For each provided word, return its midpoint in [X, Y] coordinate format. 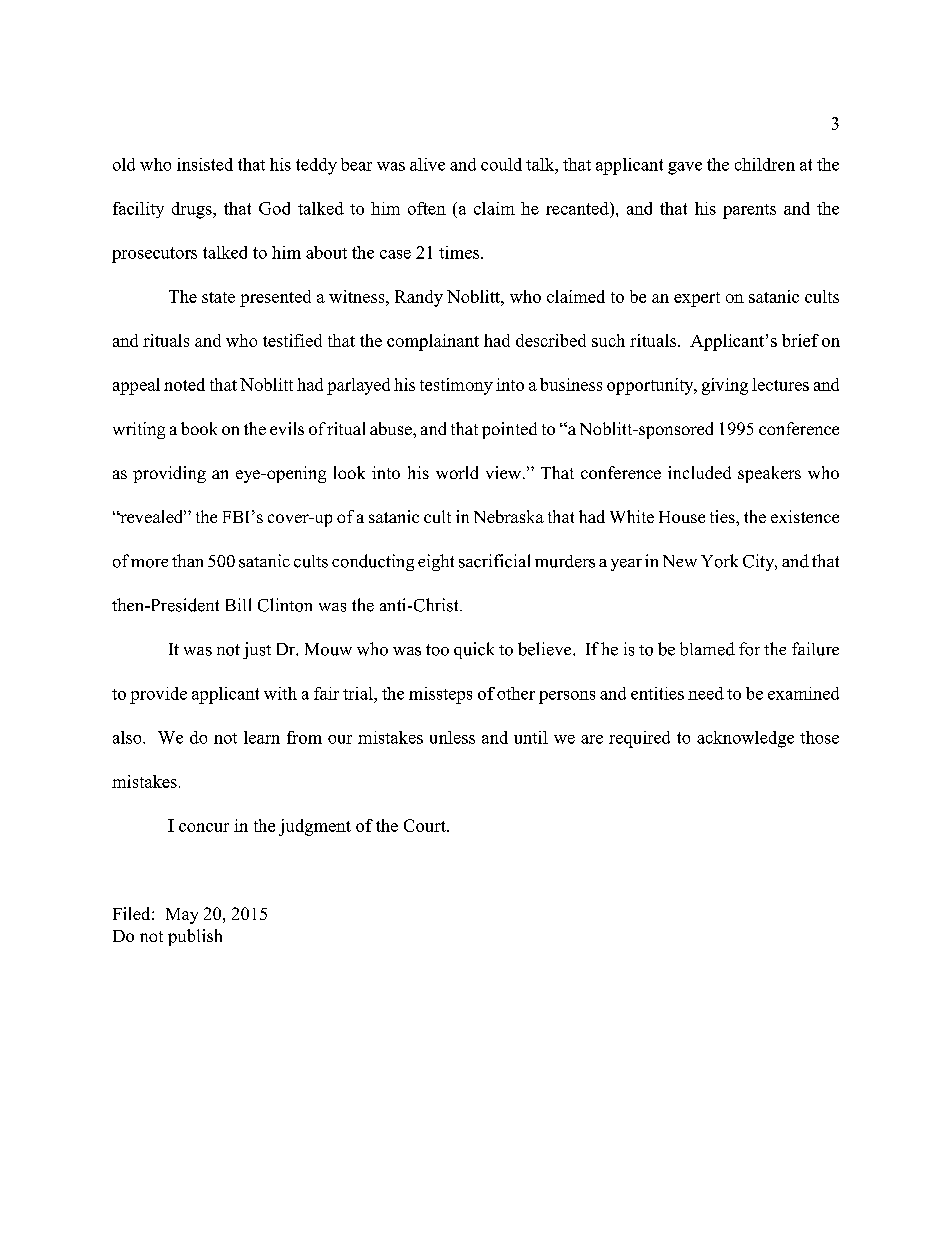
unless [452, 737]
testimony [456, 386]
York [719, 561]
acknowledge [745, 739]
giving [725, 386]
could [501, 164]
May [182, 916]
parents [749, 211]
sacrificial [494, 561]
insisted [205, 164]
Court [426, 825]
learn [262, 737]
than [187, 560]
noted [184, 384]
